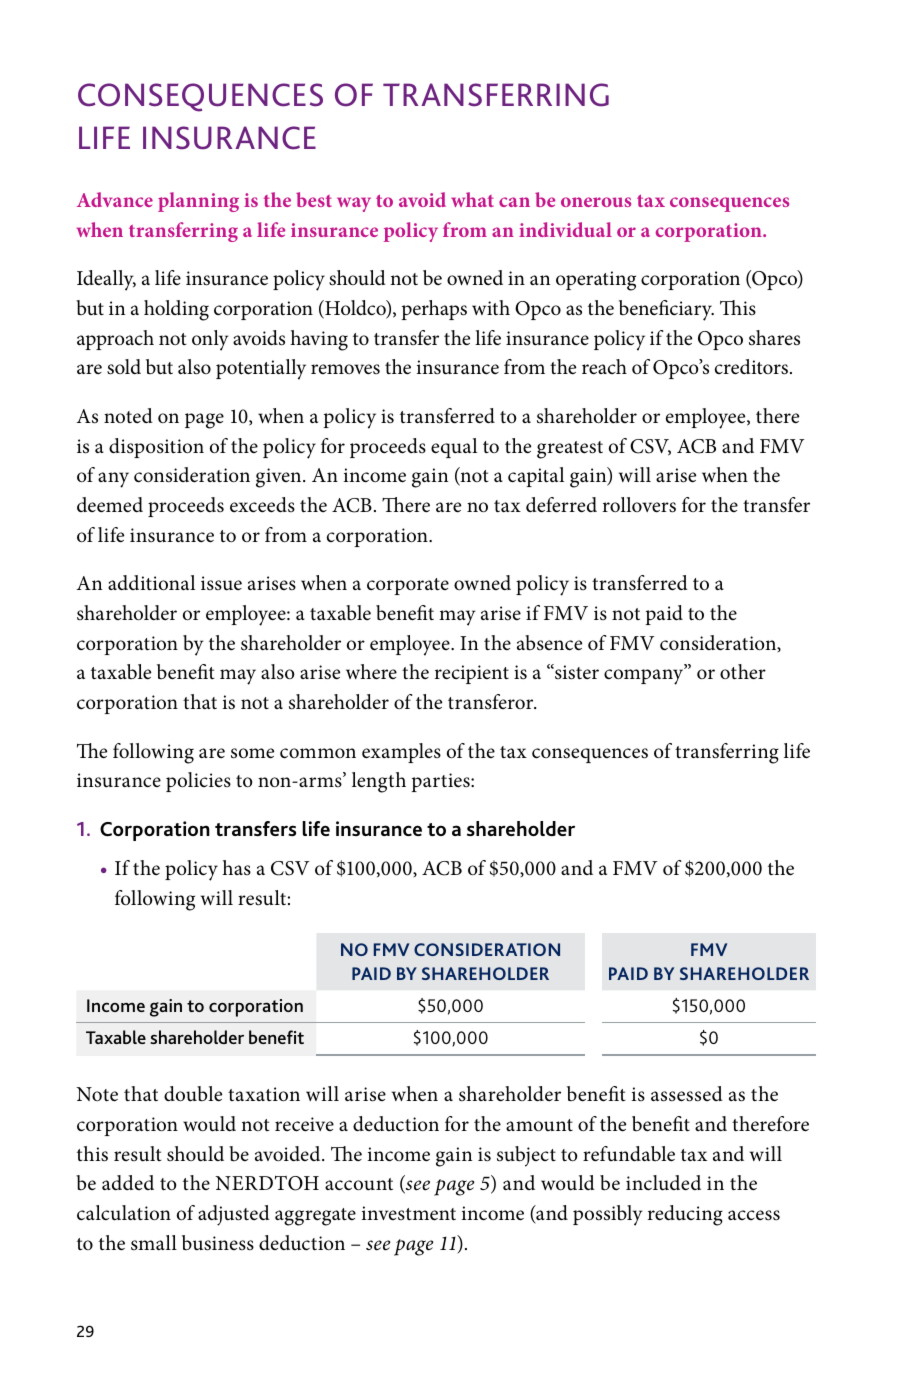  I want to click on planning, so click(198, 202).
